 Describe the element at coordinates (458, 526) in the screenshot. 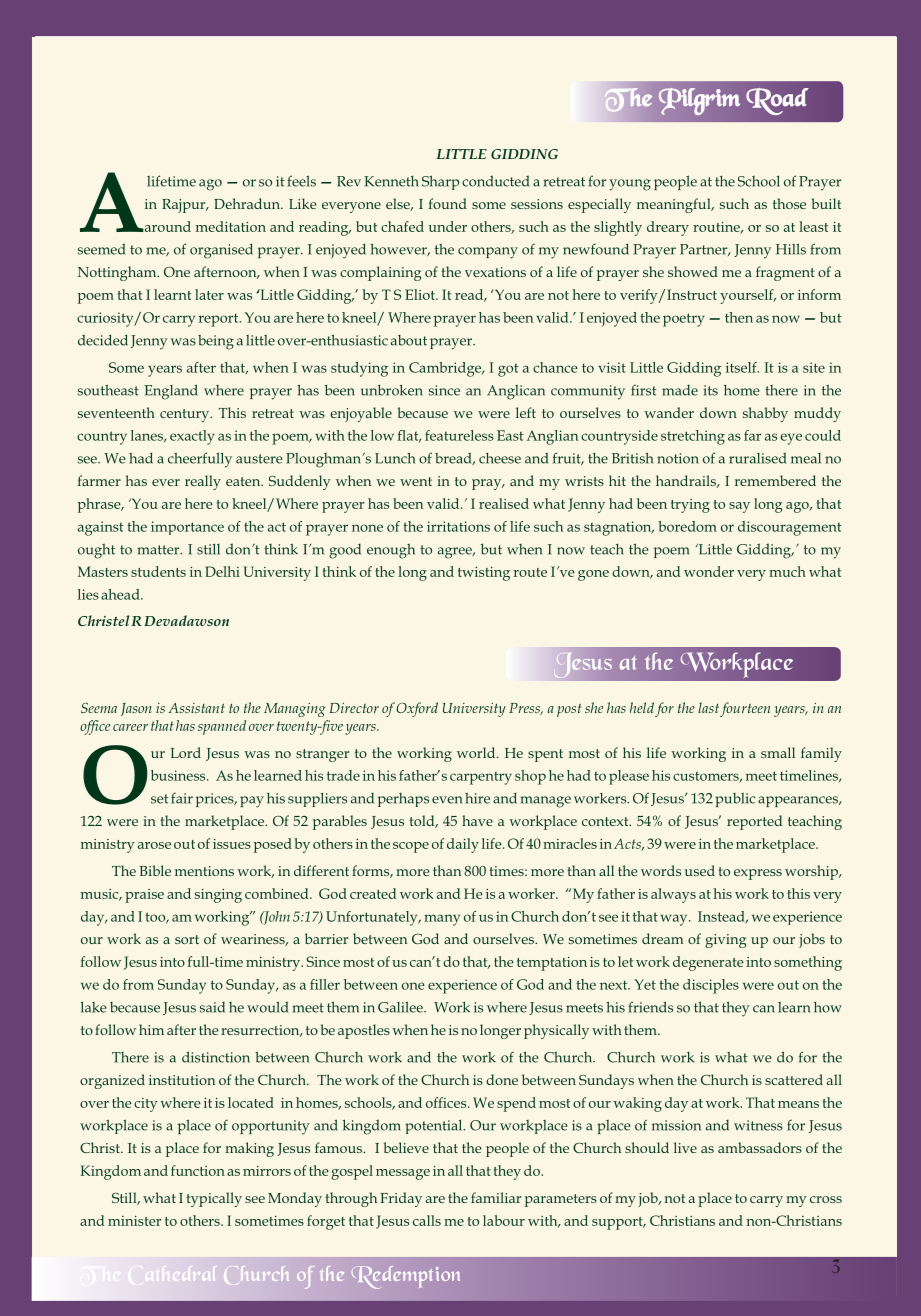

I see `irritations` at that location.
